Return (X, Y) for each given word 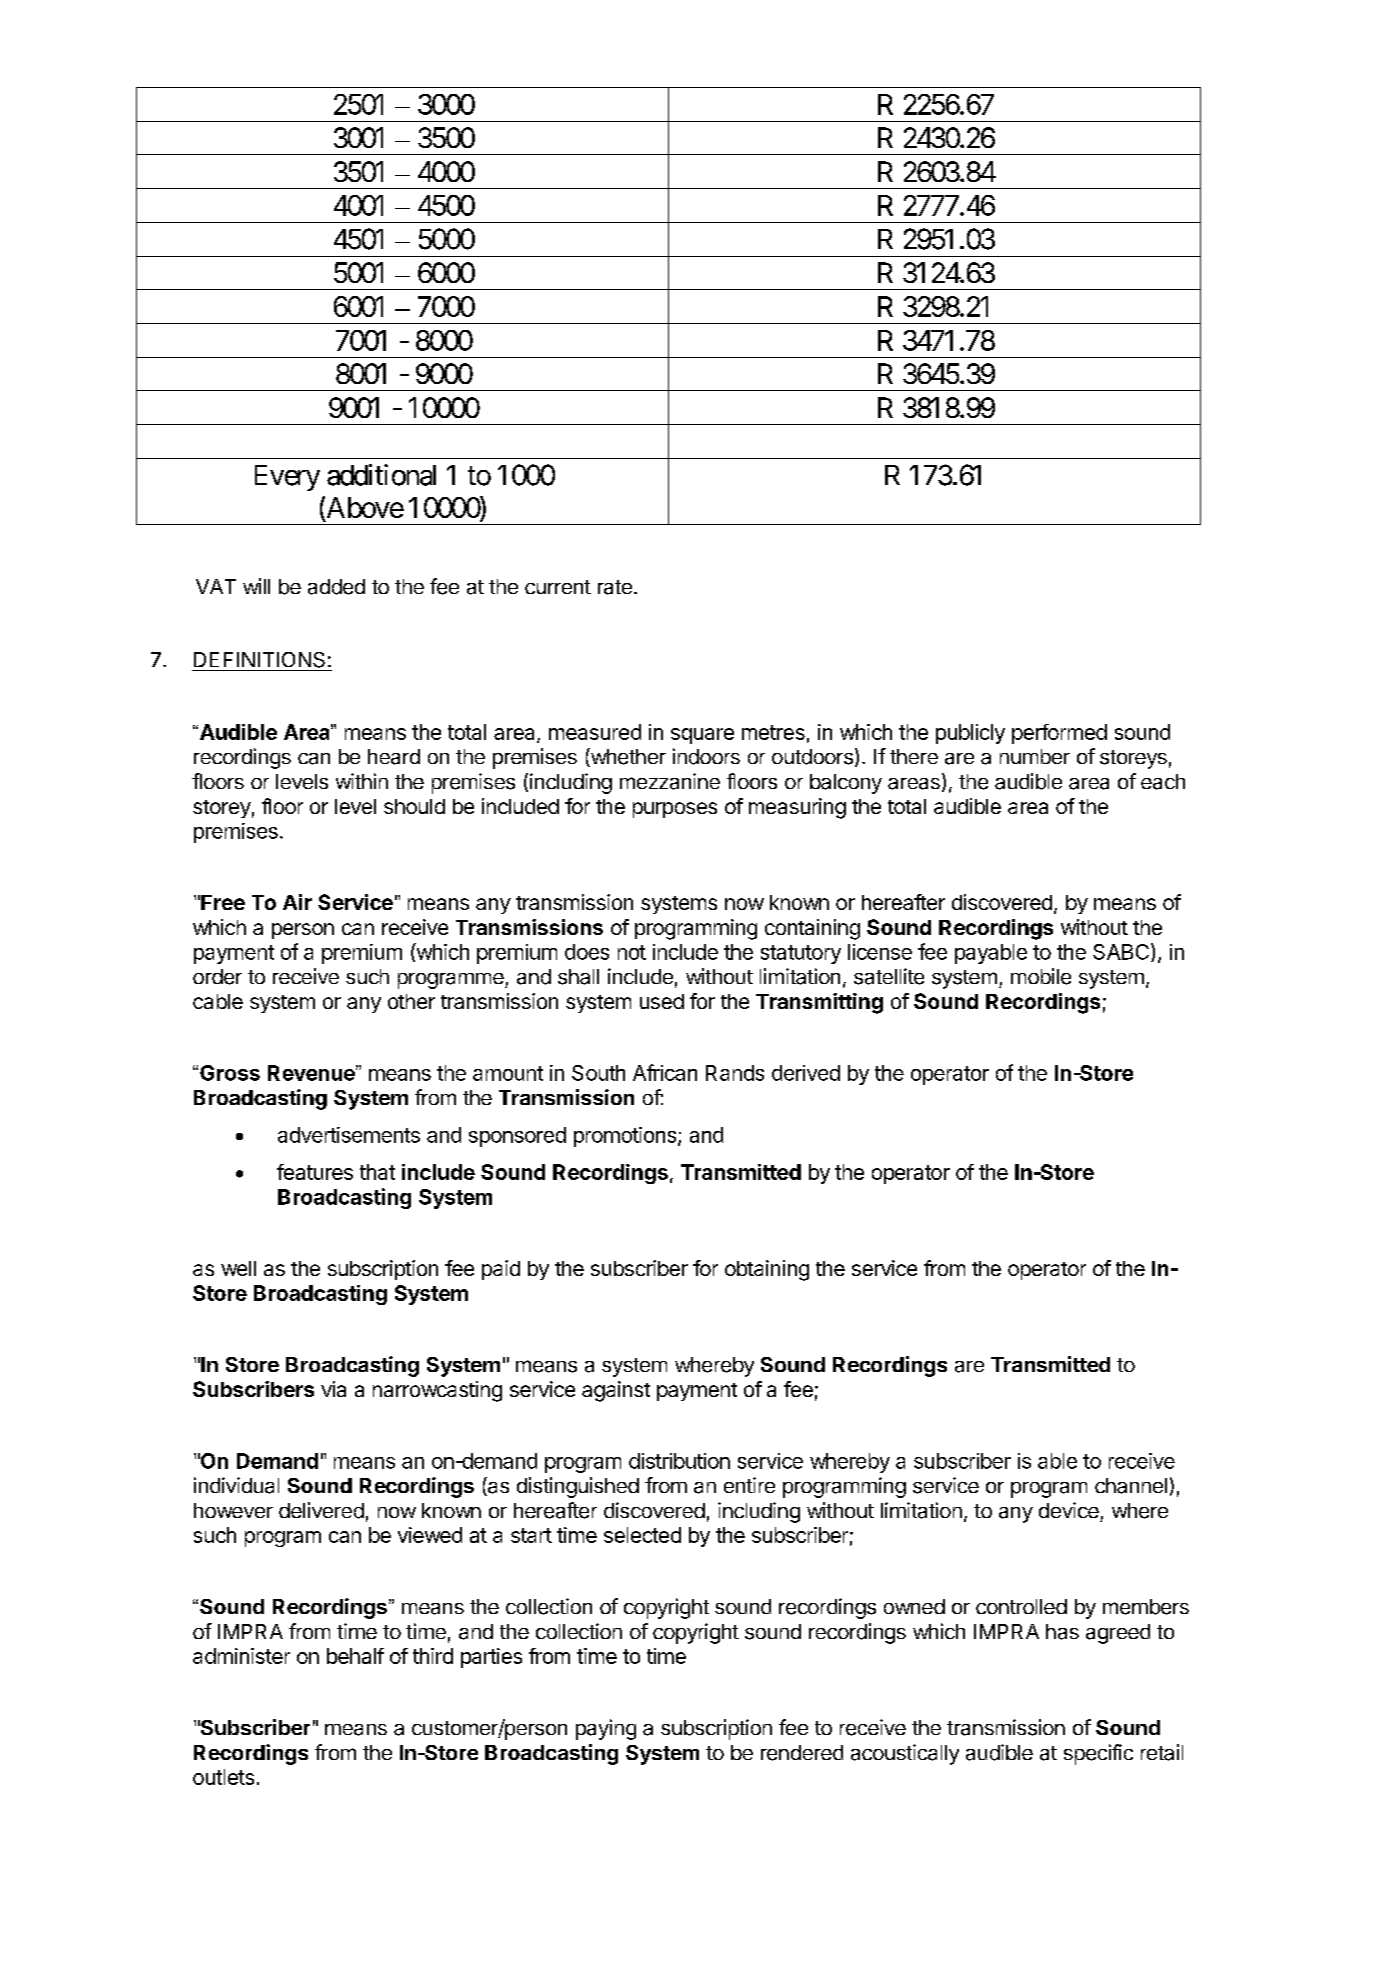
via (333, 1389)
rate (615, 587)
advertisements (349, 1135)
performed (1059, 734)
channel (1131, 1486)
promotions (626, 1137)
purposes (675, 810)
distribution (679, 1461)
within (362, 781)
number (1035, 756)
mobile (1041, 976)
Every (287, 478)
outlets (223, 1777)
